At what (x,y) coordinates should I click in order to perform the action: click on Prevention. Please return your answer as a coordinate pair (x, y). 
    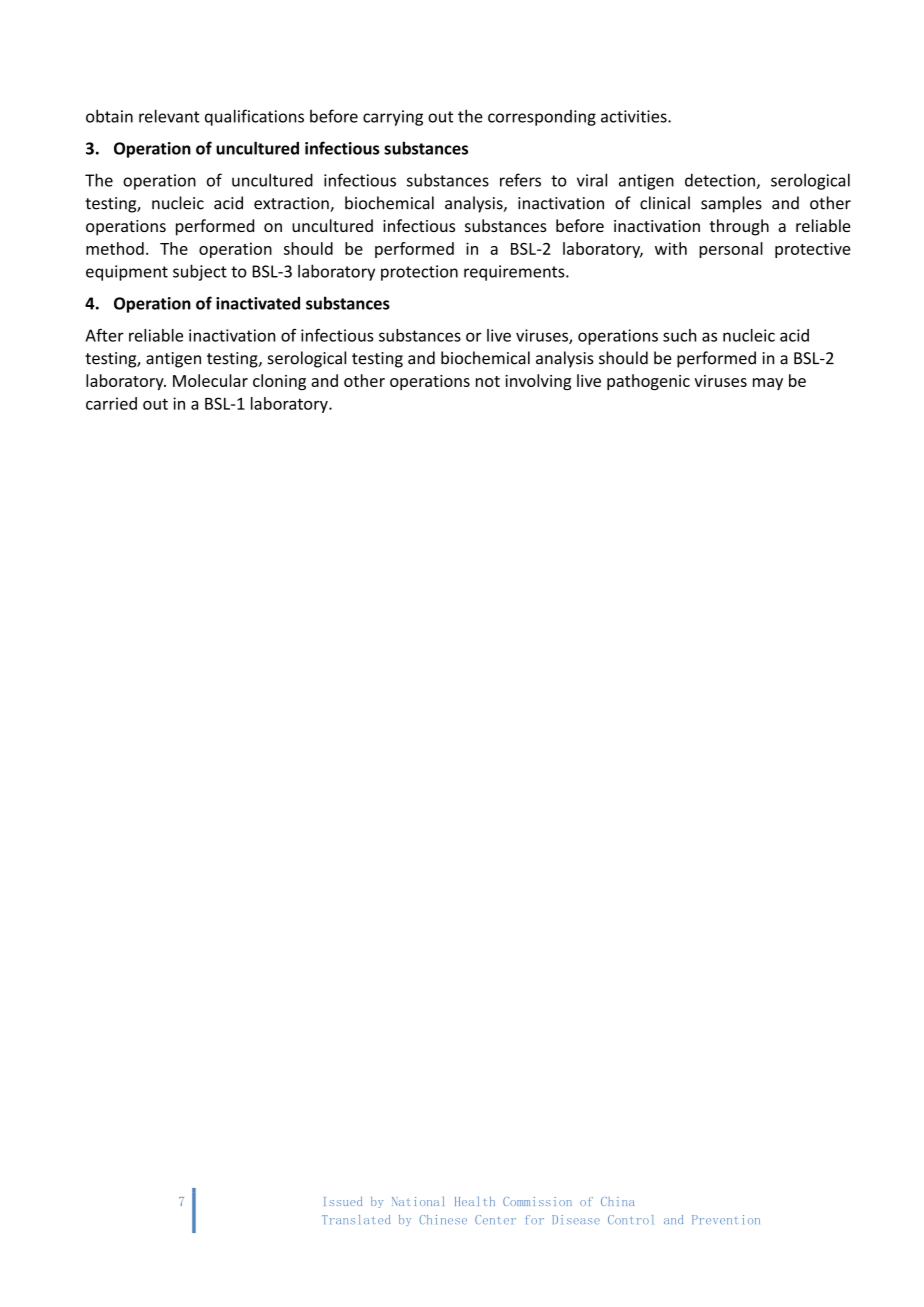
    Looking at the image, I should click on (726, 1219).
